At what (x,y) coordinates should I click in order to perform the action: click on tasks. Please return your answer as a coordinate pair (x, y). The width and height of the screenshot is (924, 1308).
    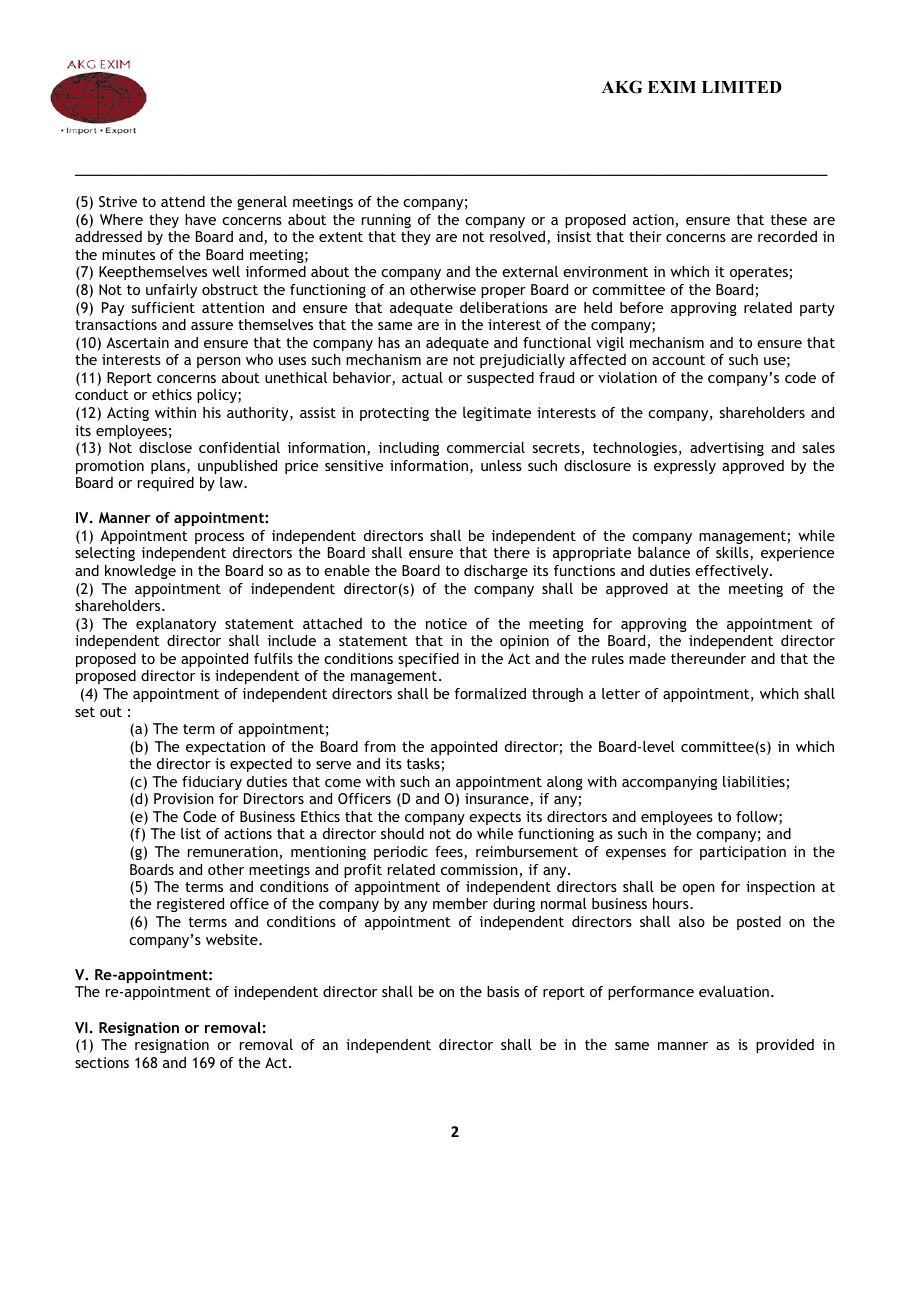
    Looking at the image, I should click on (424, 765).
